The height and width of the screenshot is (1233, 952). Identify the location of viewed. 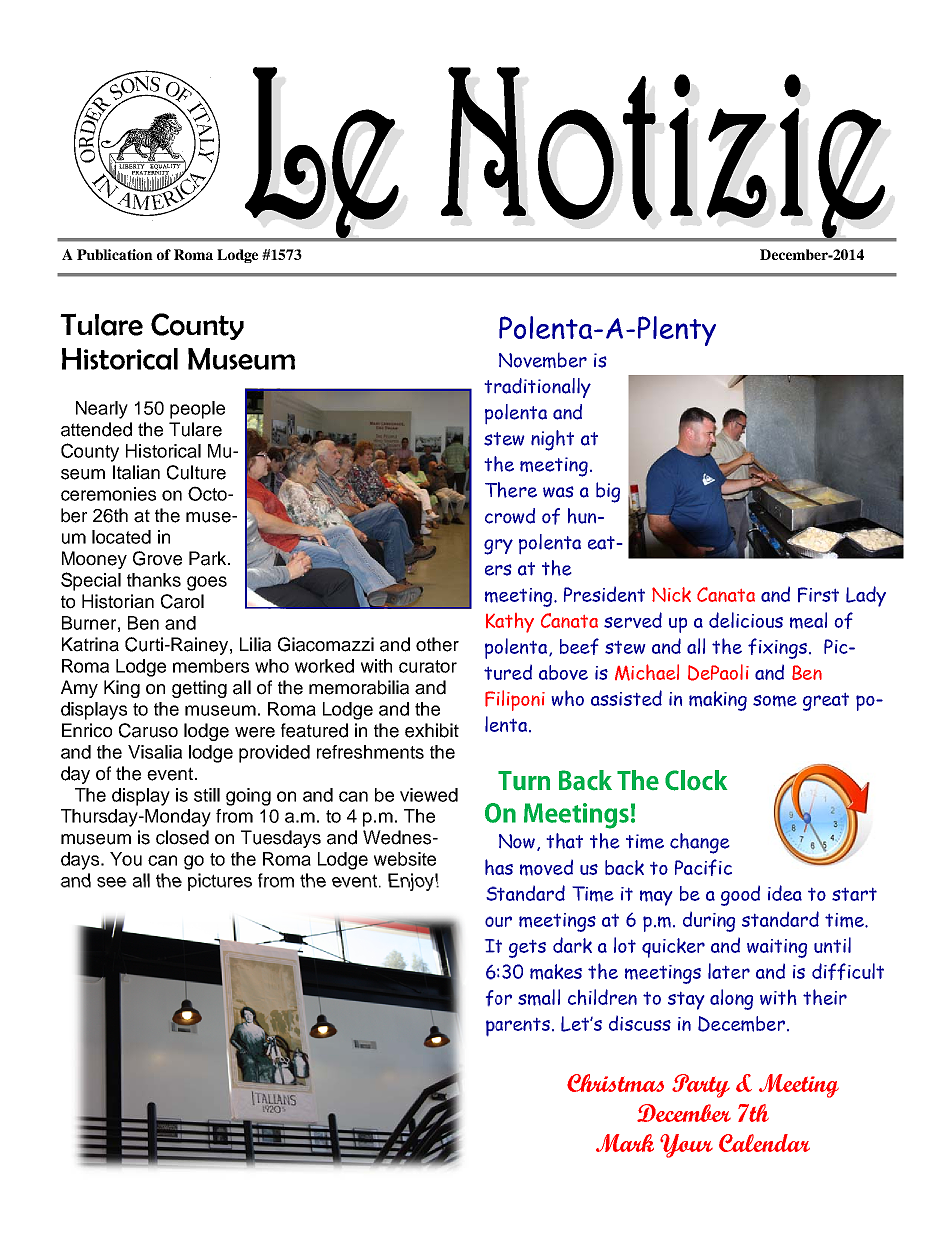
(429, 795).
